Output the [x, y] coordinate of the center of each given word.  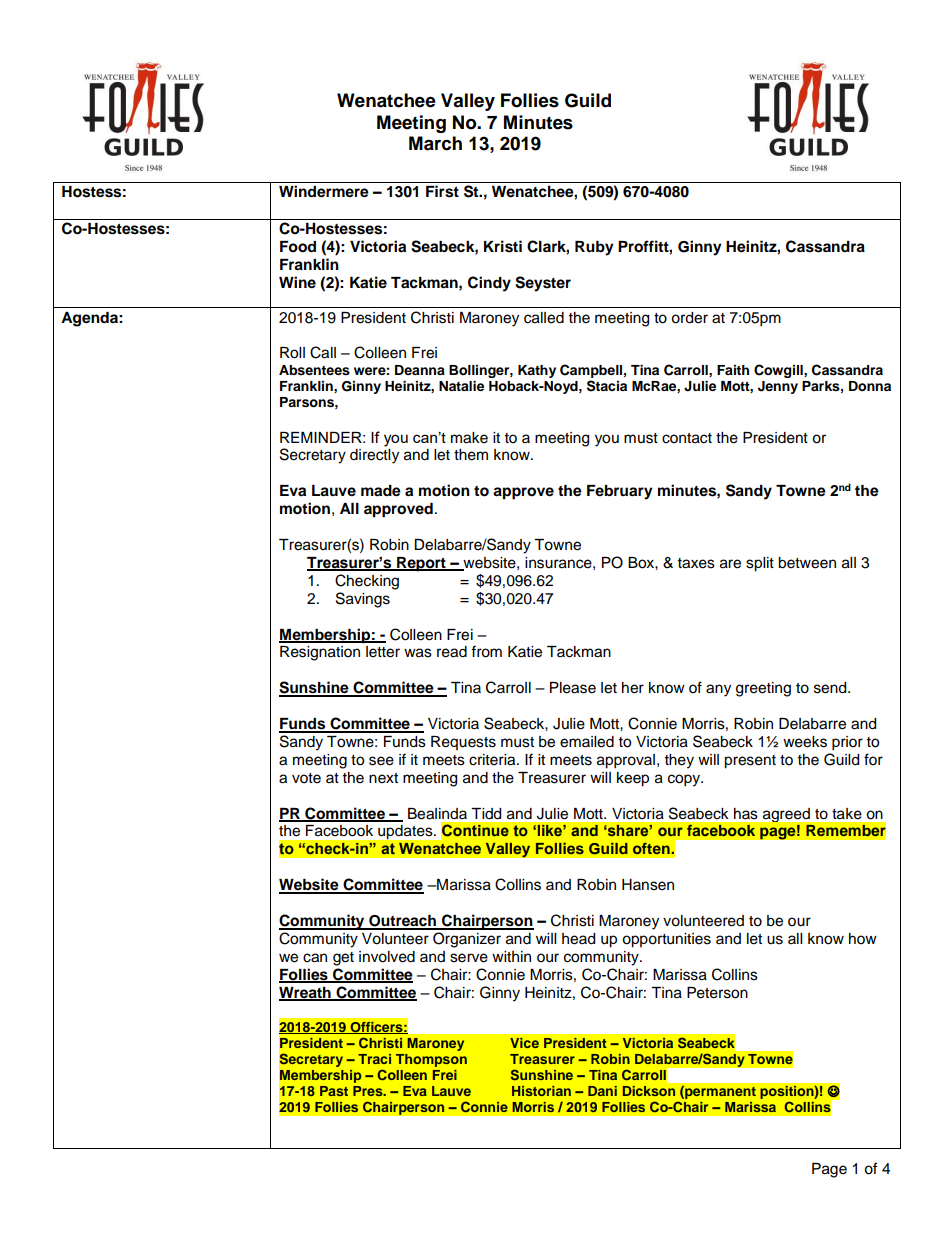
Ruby [594, 248]
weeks [805, 742]
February [620, 492]
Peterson [717, 993]
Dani [602, 1091]
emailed [587, 742]
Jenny [778, 387]
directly [374, 456]
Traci [374, 1059]
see [381, 761]
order [689, 318]
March [435, 143]
